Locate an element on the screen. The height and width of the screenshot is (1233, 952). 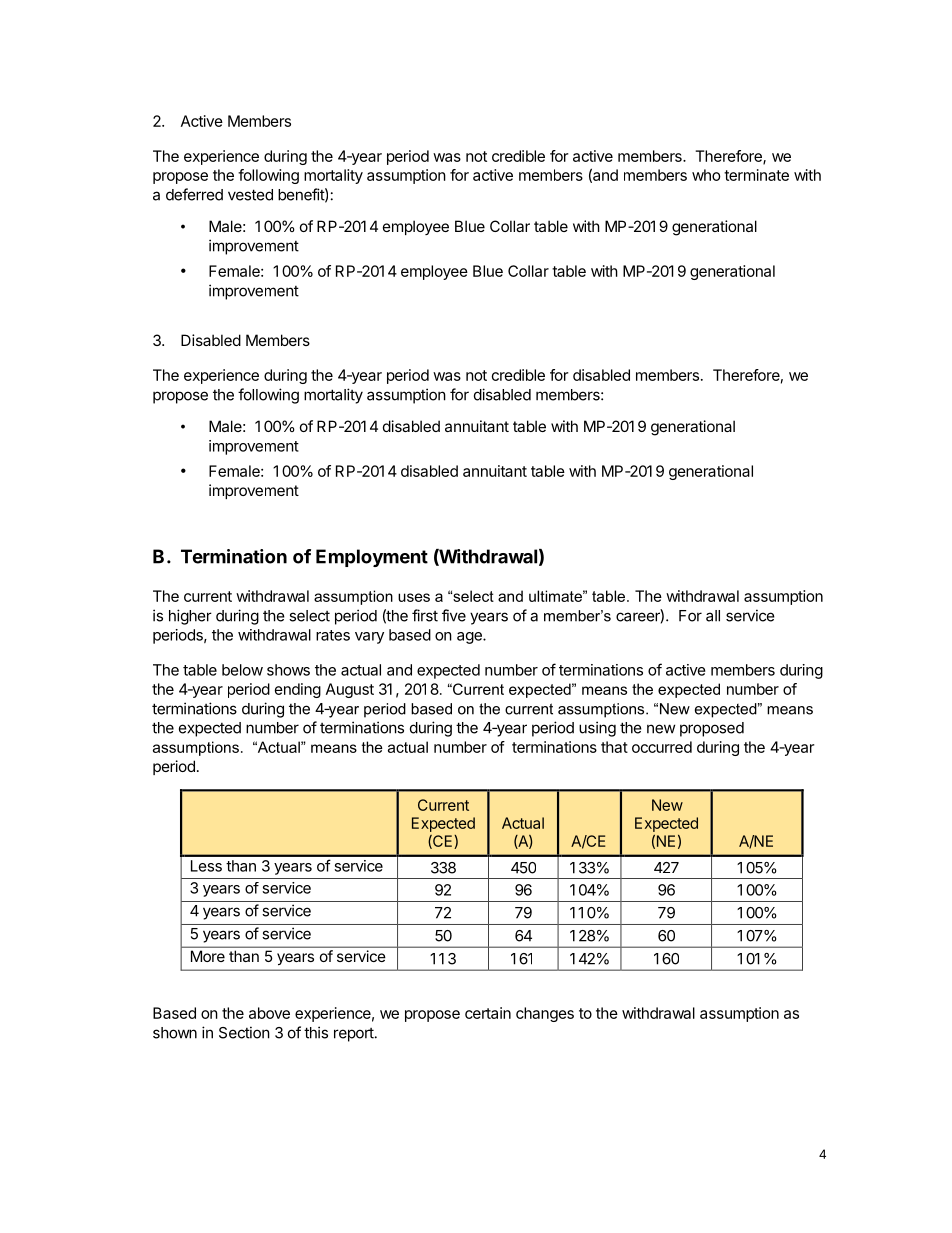
above is located at coordinates (269, 1013).
